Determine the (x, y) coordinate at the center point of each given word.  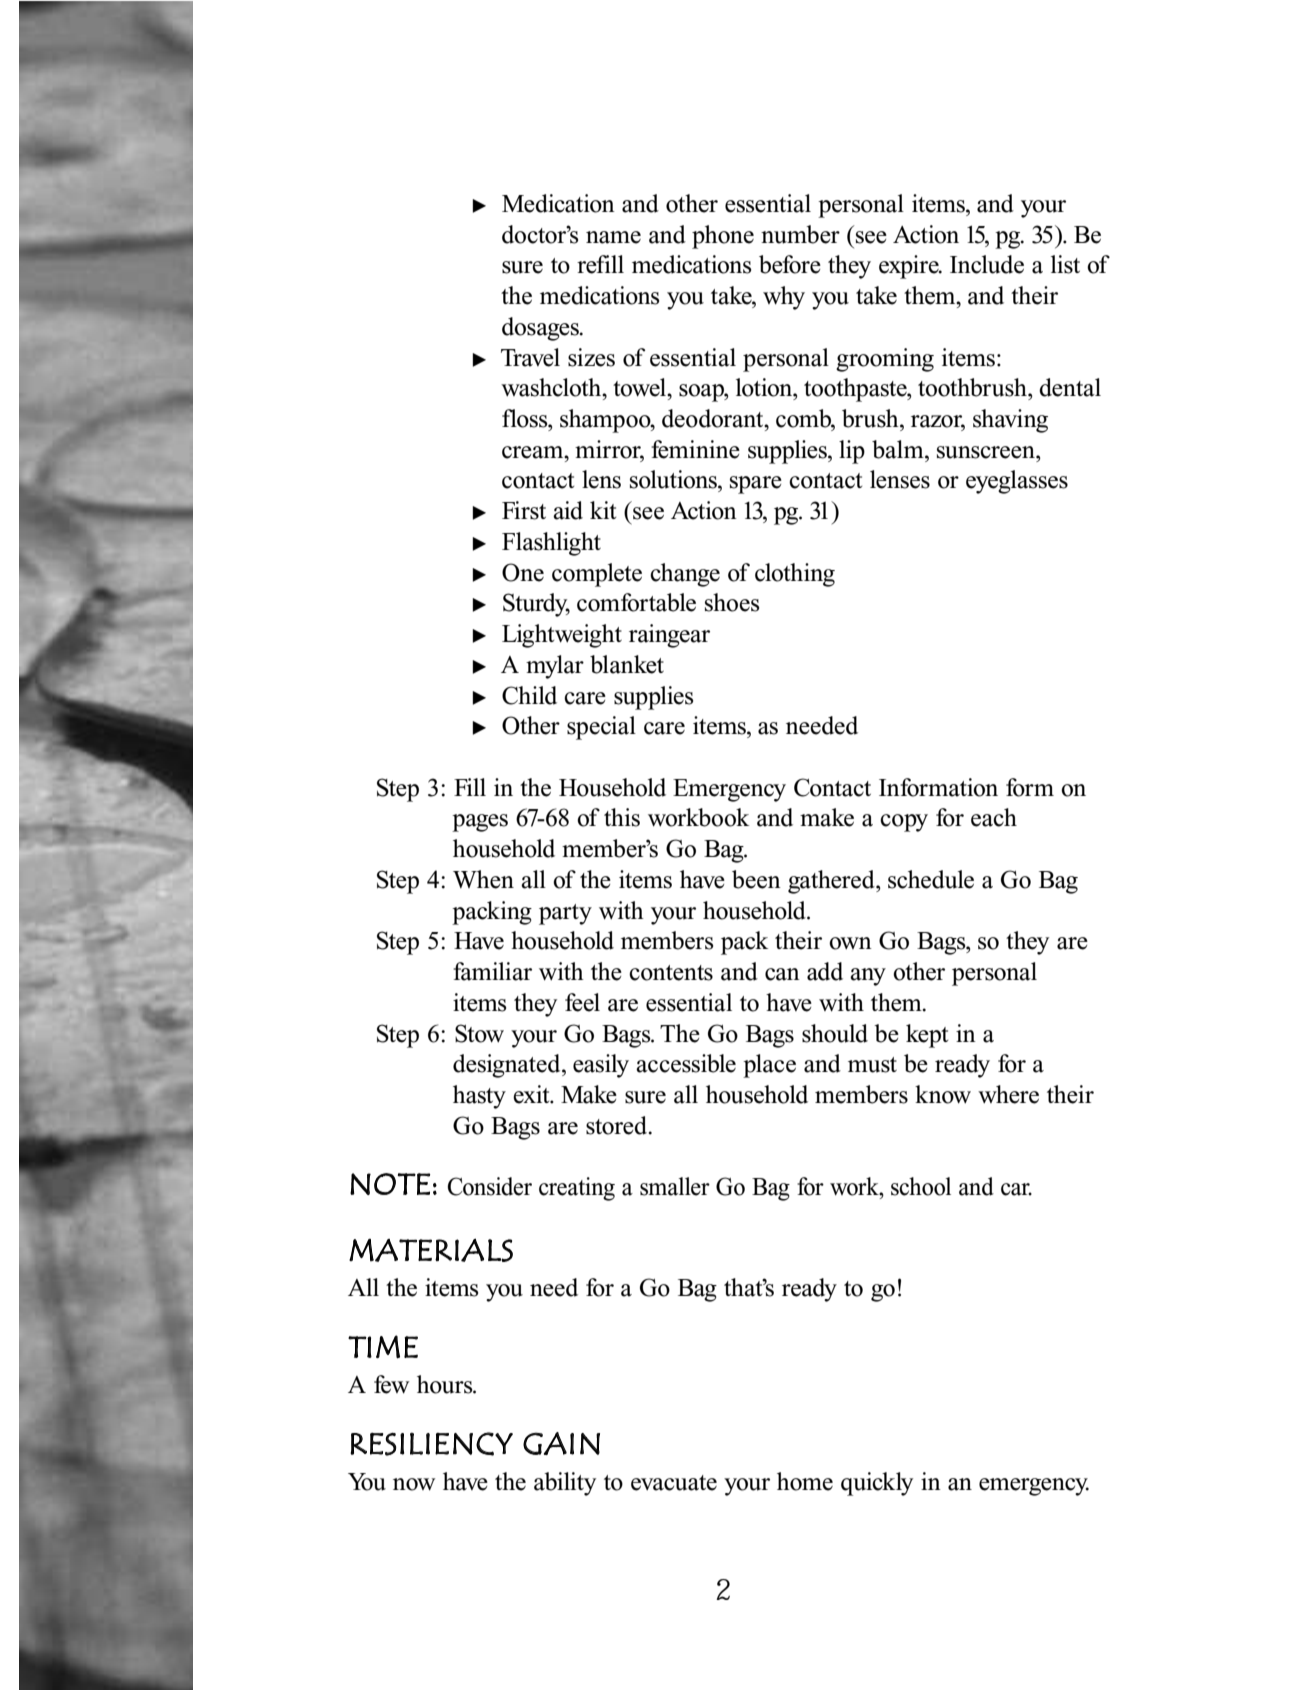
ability (565, 1484)
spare (756, 485)
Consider (490, 1186)
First (524, 510)
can (782, 974)
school (921, 1186)
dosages (542, 329)
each (994, 817)
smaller (675, 1186)
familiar (492, 971)
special (601, 728)
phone (723, 237)
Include (987, 264)
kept (927, 1036)
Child (529, 695)
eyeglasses (1017, 482)
